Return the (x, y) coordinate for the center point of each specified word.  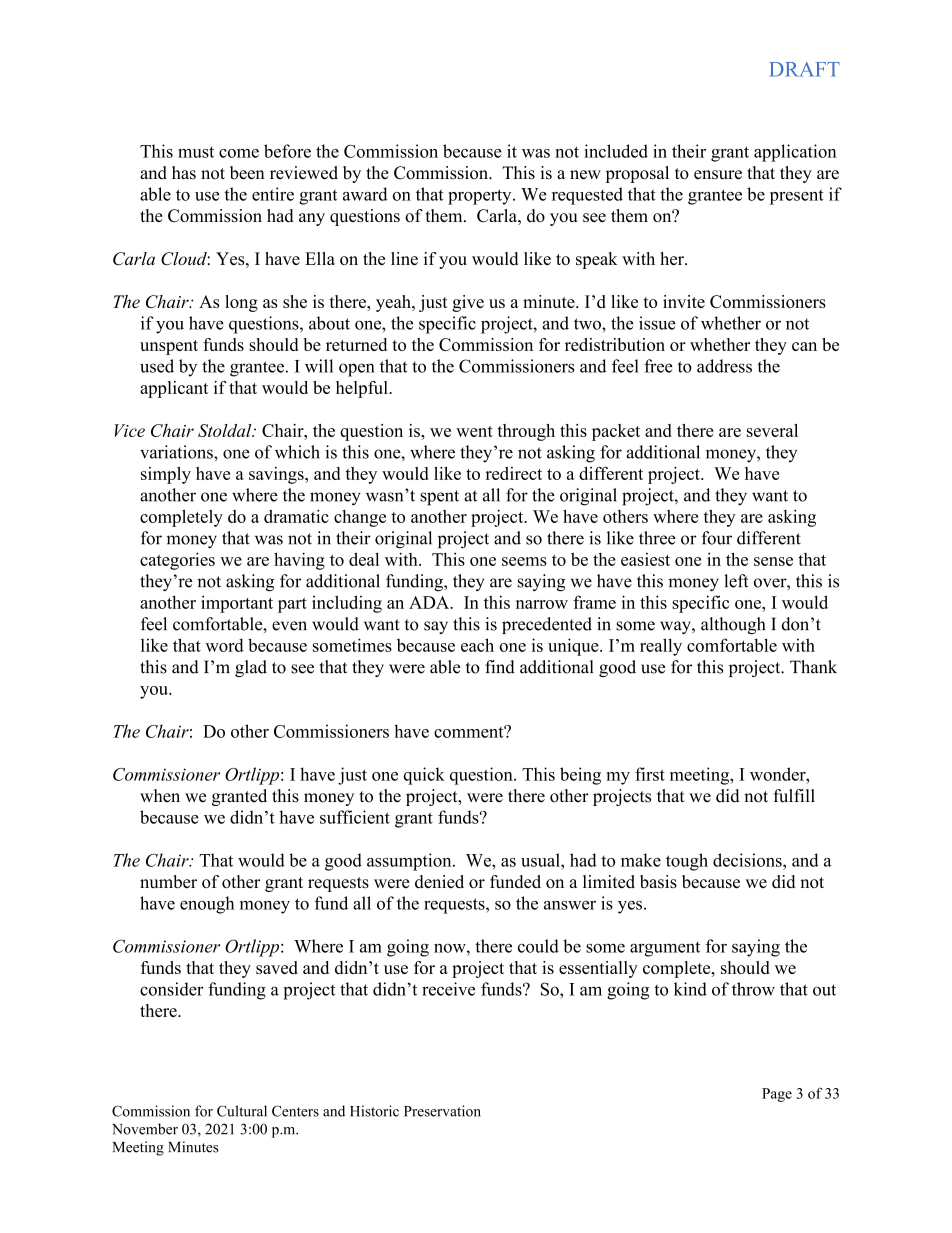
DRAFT (804, 69)
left (736, 581)
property (481, 197)
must (196, 152)
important (237, 604)
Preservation (442, 1111)
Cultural (242, 1111)
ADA (430, 602)
